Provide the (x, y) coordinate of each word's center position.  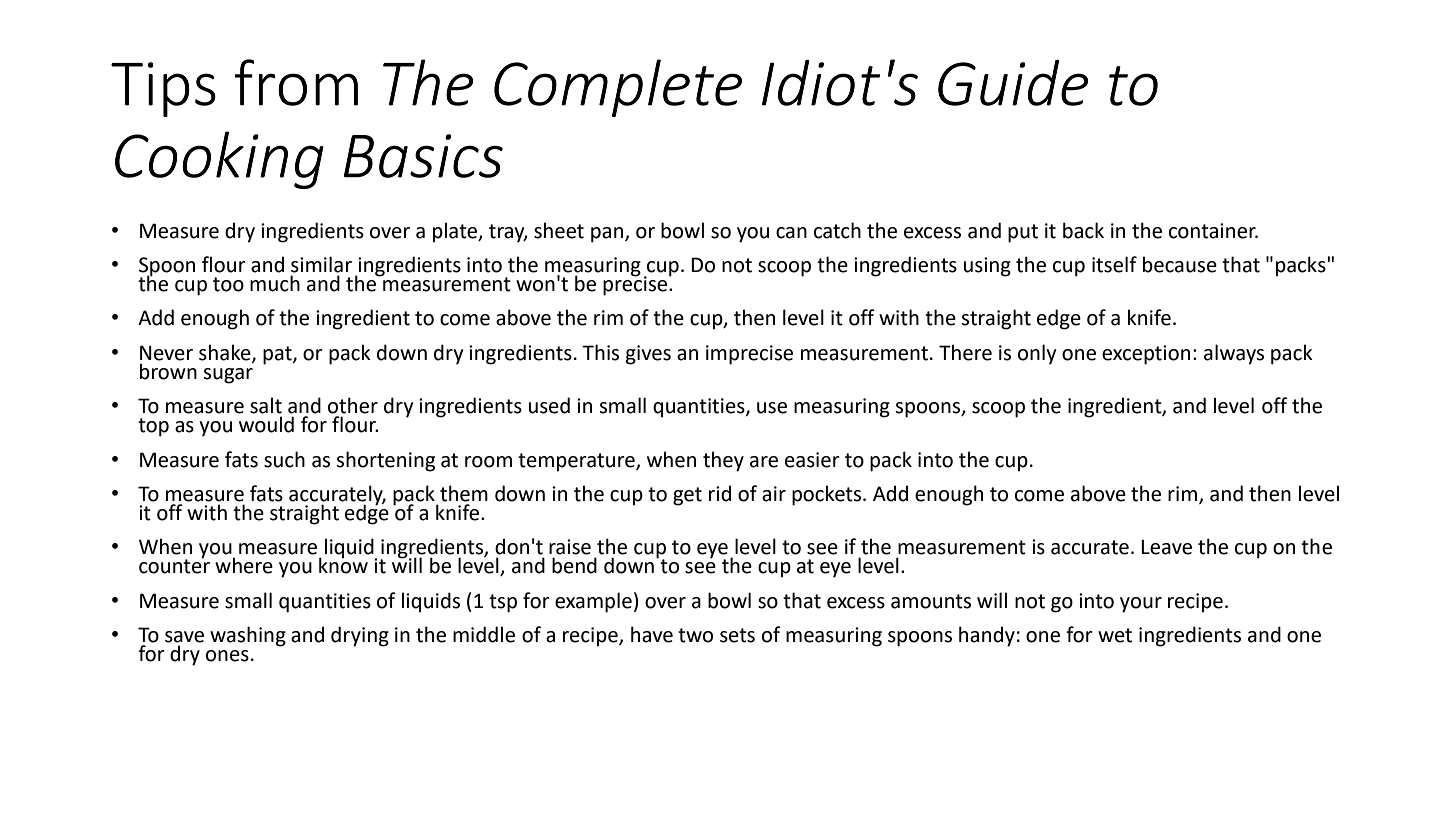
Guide (1013, 83)
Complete (618, 88)
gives (648, 355)
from (296, 82)
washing (248, 636)
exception (1146, 355)
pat (278, 355)
